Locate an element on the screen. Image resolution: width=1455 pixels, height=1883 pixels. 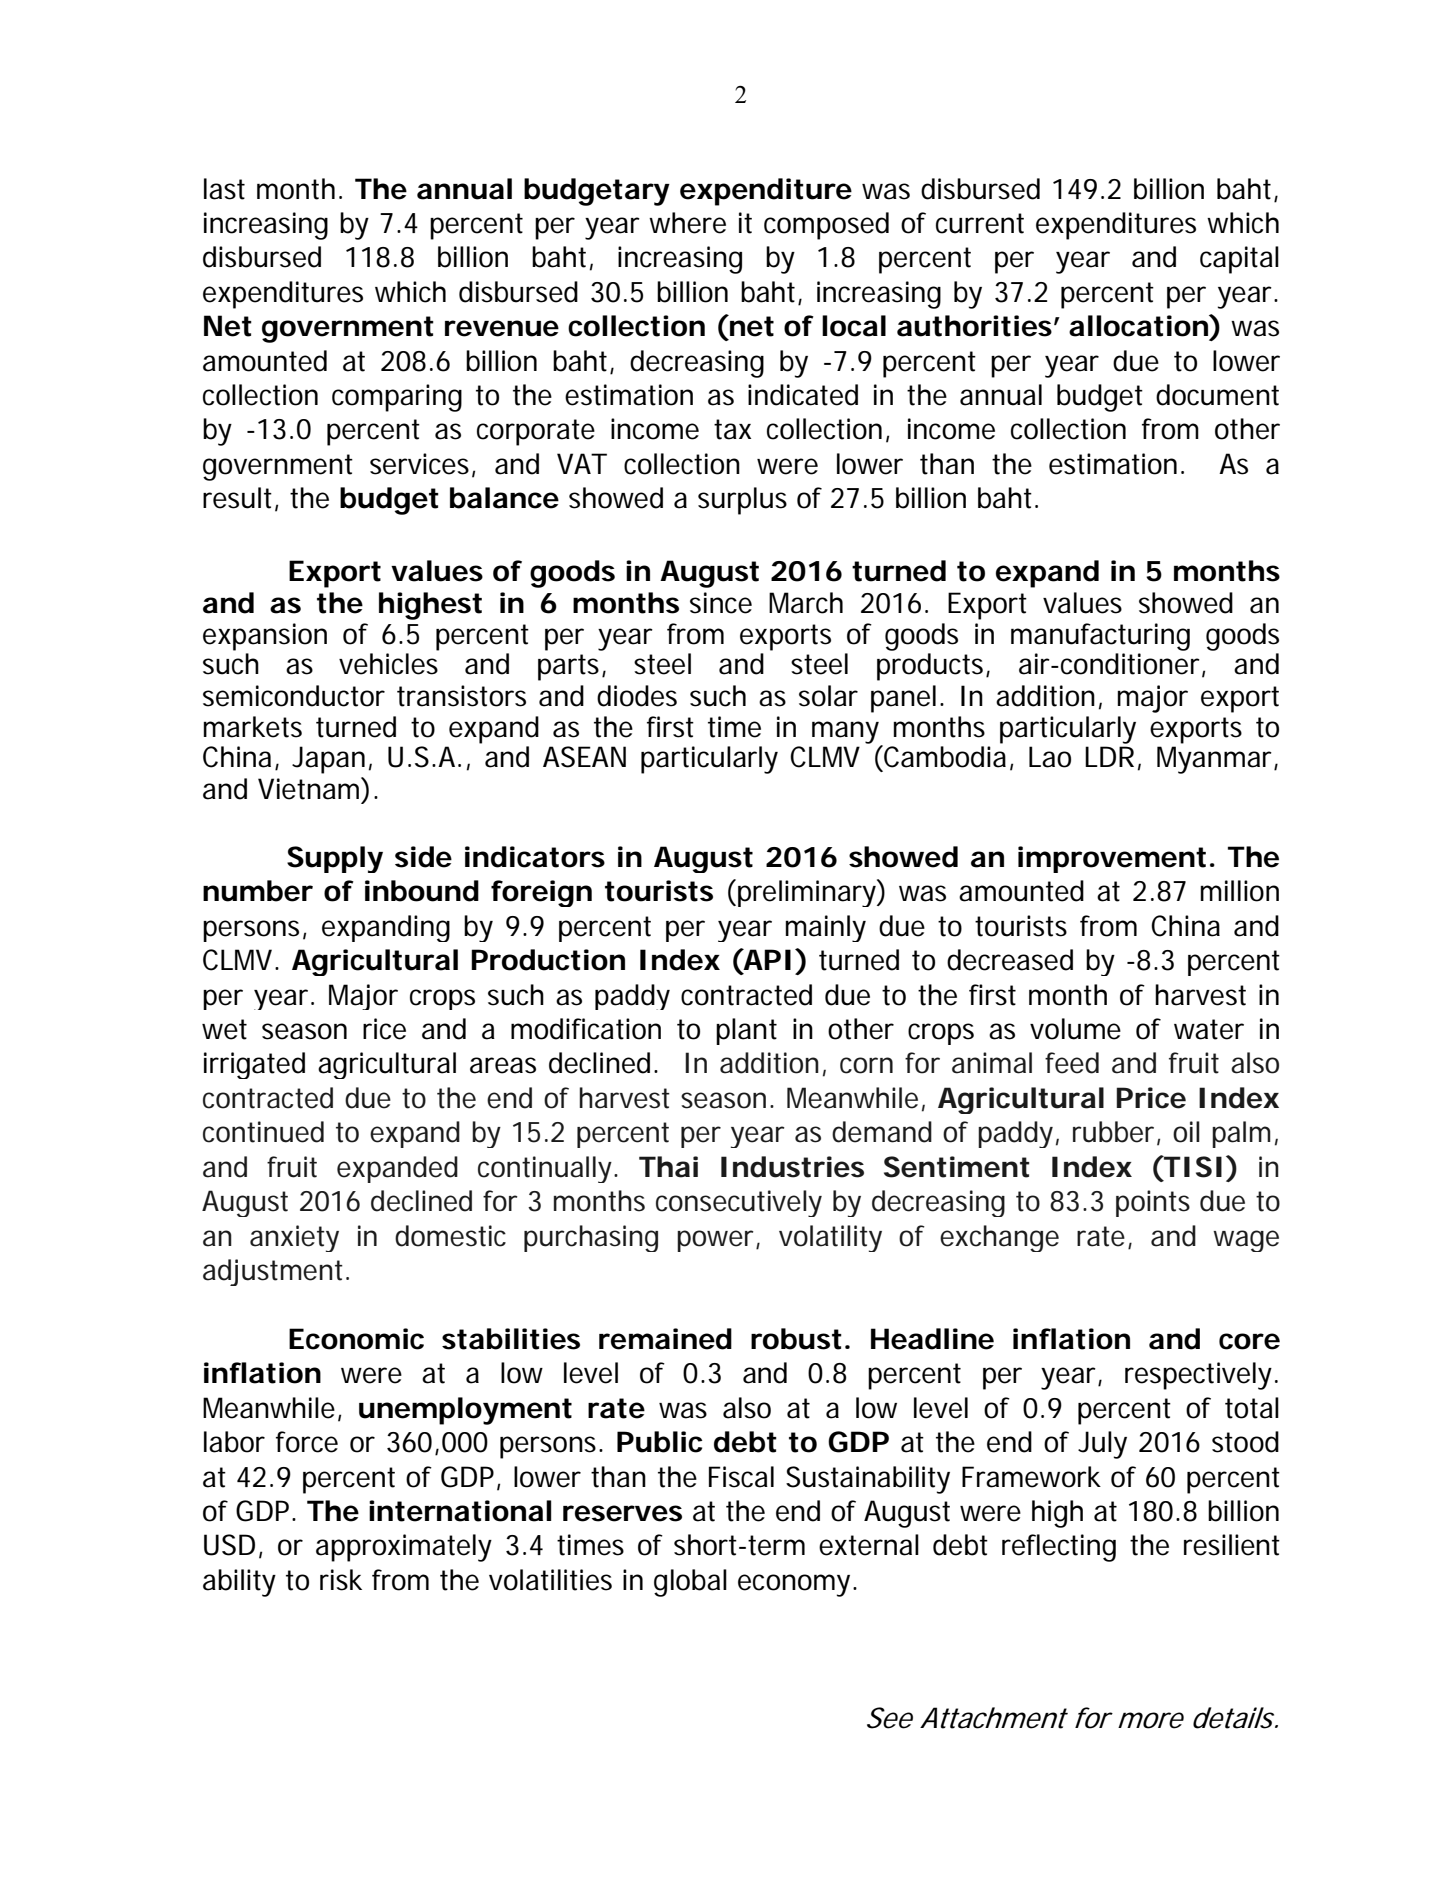
surplus is located at coordinates (742, 501).
